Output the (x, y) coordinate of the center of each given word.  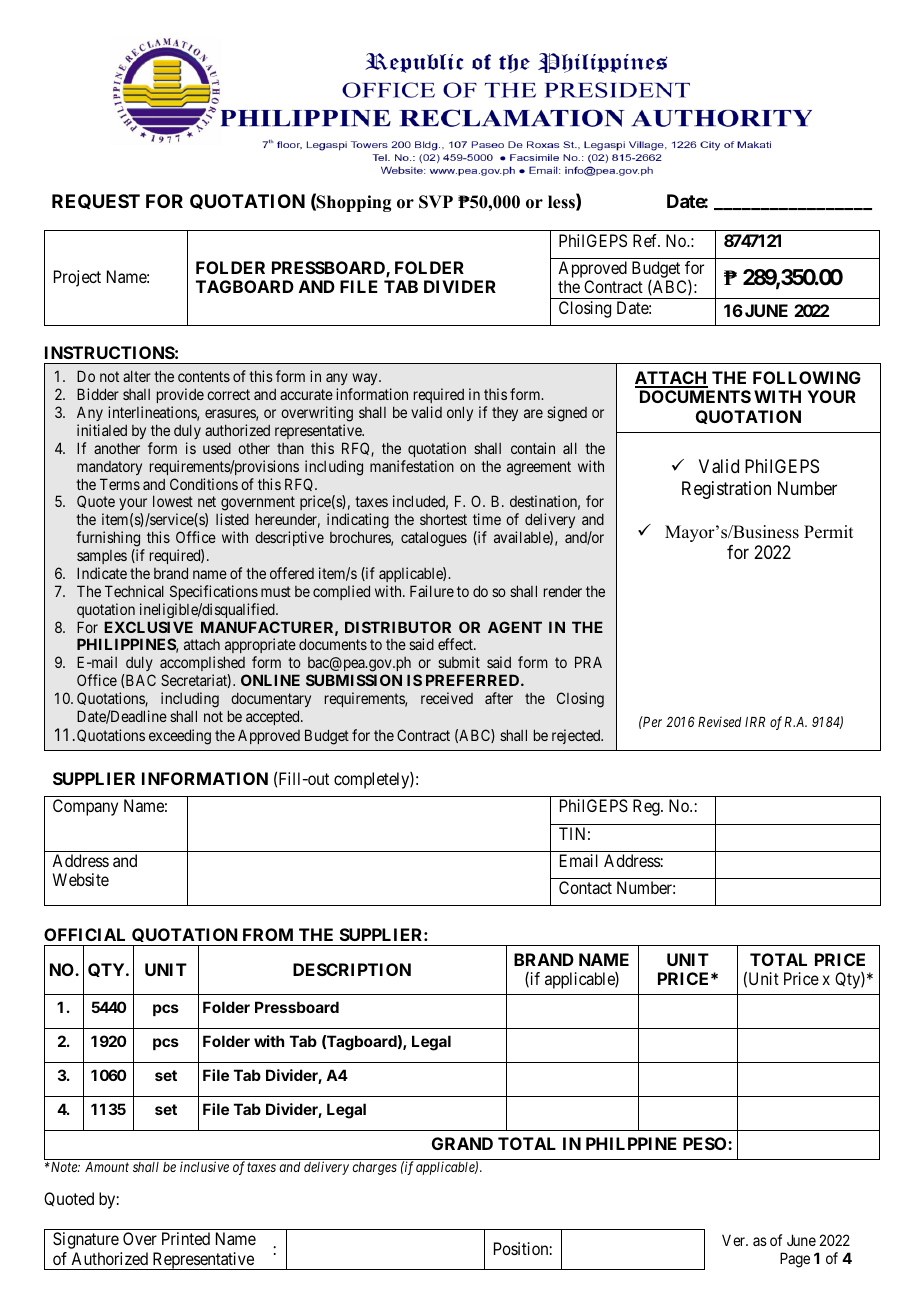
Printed (186, 1238)
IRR (755, 722)
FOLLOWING (807, 377)
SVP (436, 202)
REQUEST (96, 201)
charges (375, 1168)
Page (795, 1260)
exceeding (180, 737)
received (447, 698)
